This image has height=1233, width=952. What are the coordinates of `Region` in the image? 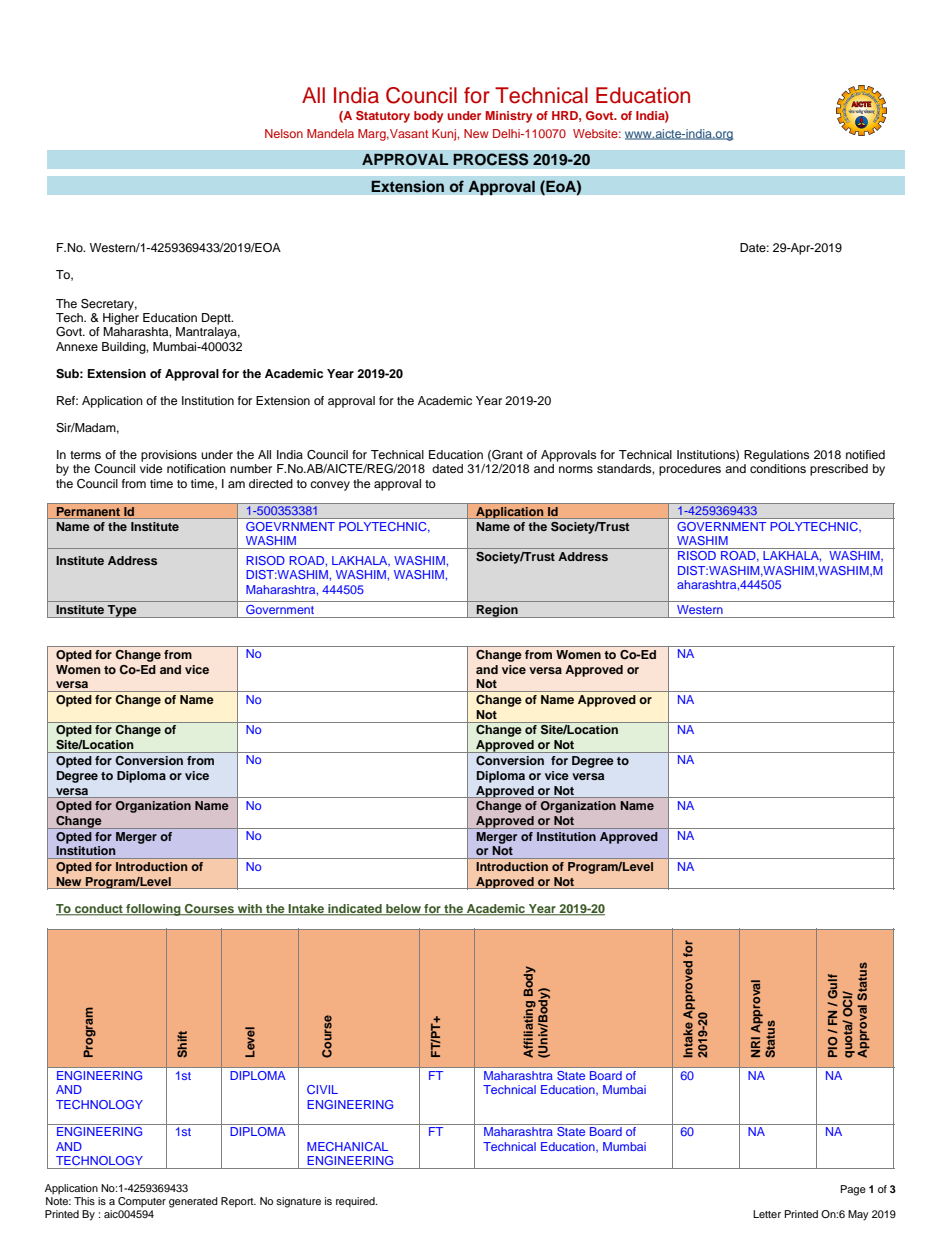 It's located at (497, 611).
